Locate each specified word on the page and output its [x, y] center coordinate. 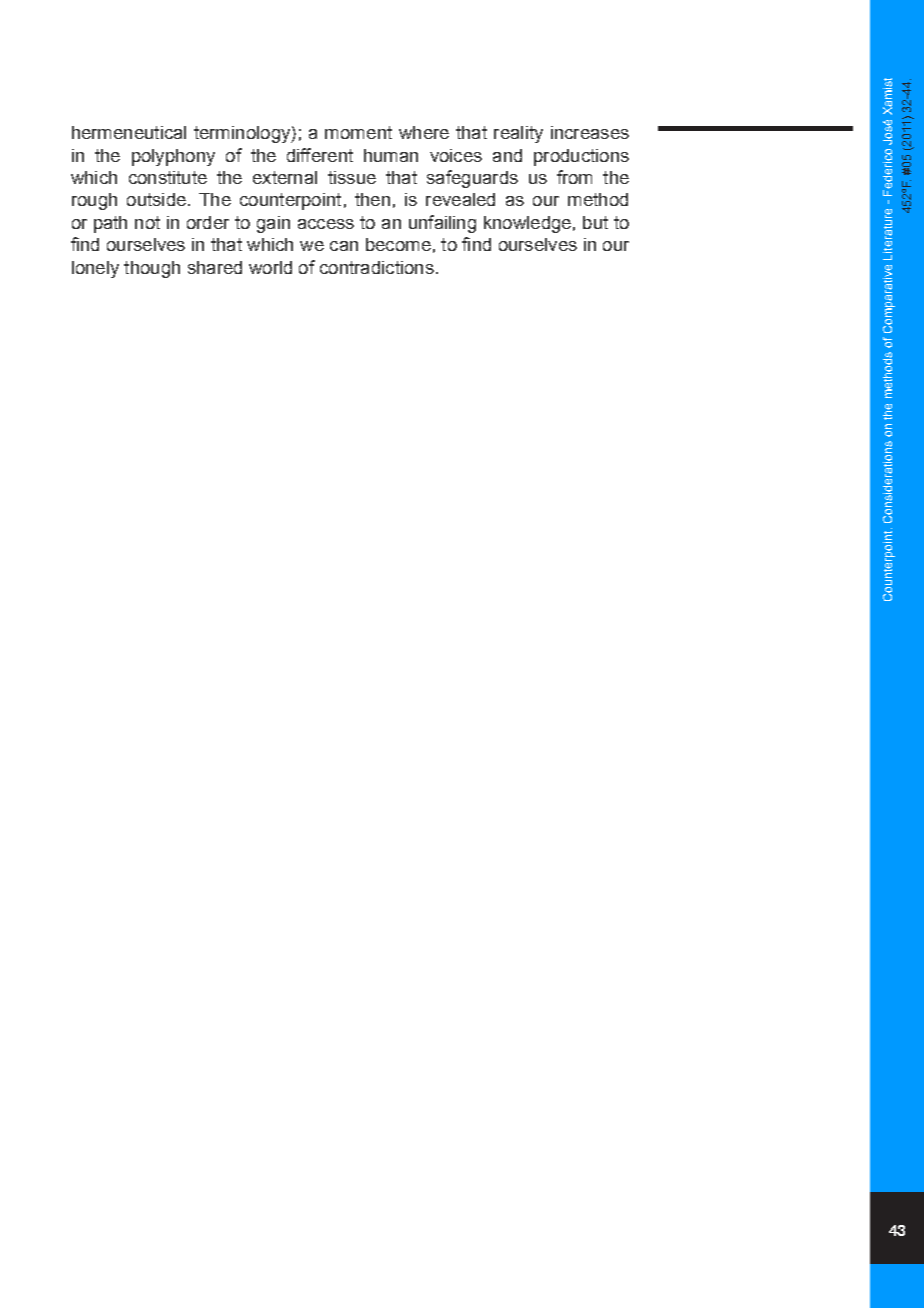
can [344, 246]
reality [518, 134]
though [152, 269]
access [326, 224]
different [320, 155]
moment [358, 132]
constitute [168, 177]
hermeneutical [129, 132]
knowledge [527, 224]
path [110, 224]
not [147, 222]
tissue [352, 177]
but [595, 222]
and [507, 155]
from [574, 177]
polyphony [173, 157]
